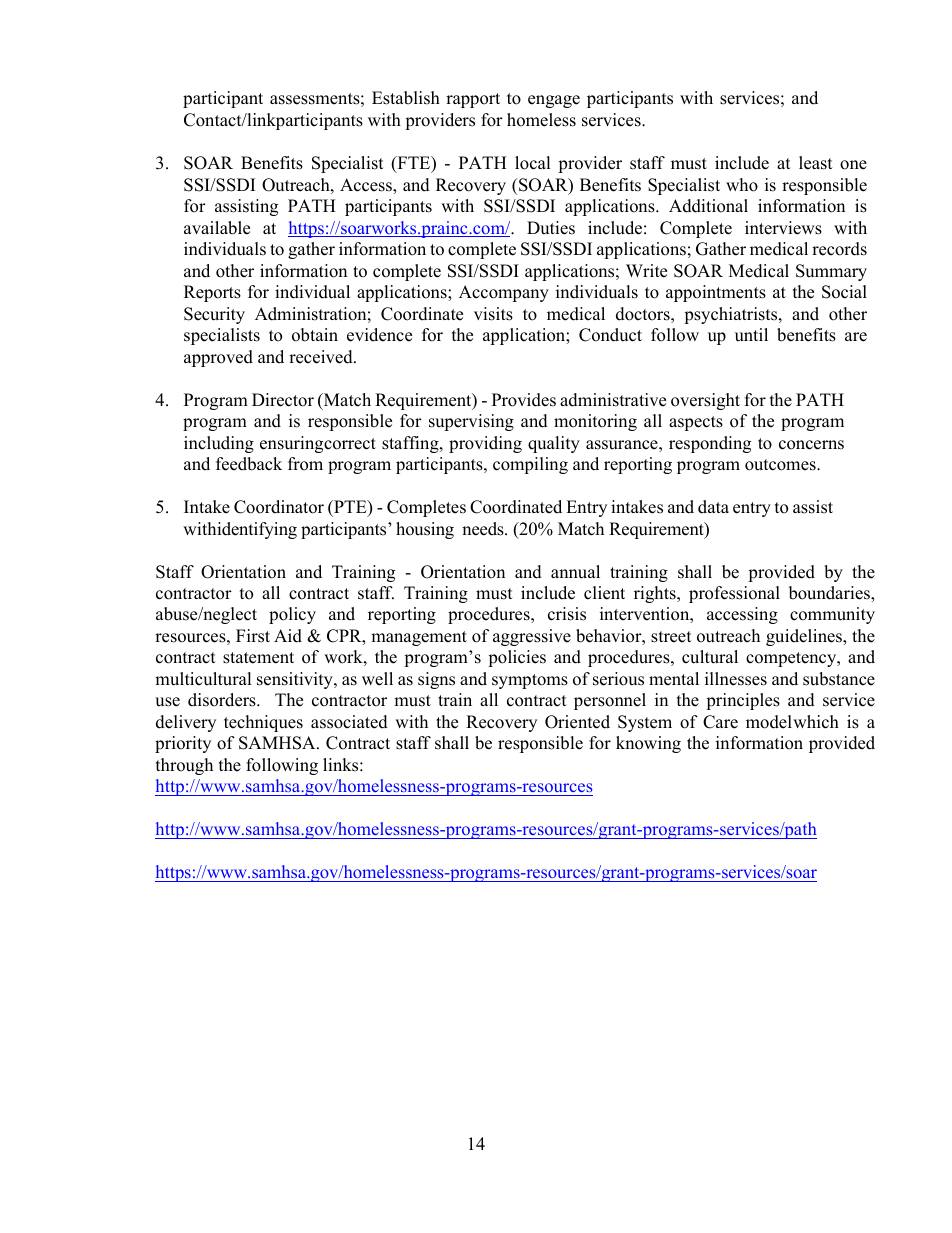 The width and height of the document is (952, 1233). Describe the element at coordinates (831, 272) in the document. I see `Summary` at that location.
